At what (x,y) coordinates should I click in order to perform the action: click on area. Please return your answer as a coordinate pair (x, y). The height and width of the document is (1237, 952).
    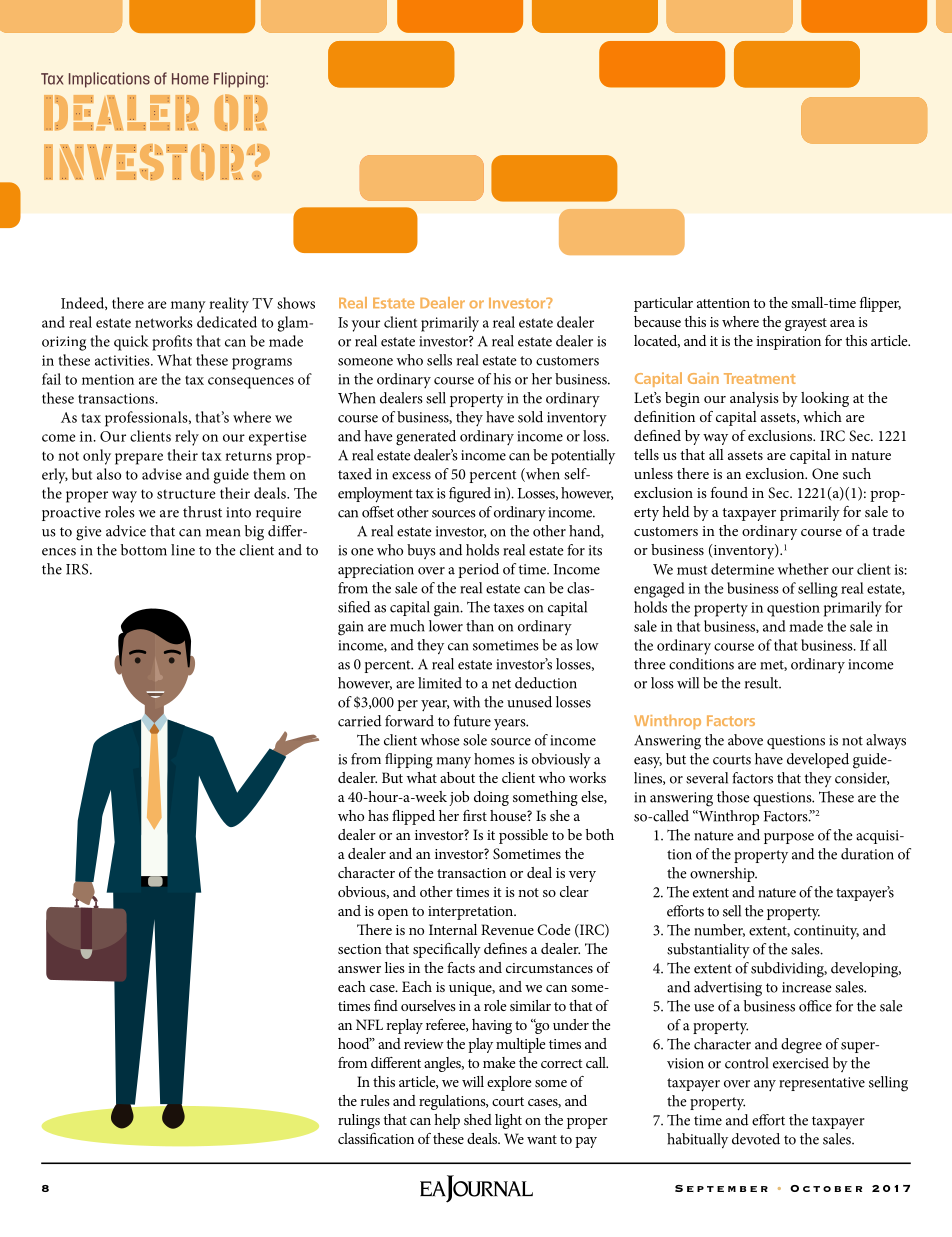
    Looking at the image, I should click on (842, 323).
